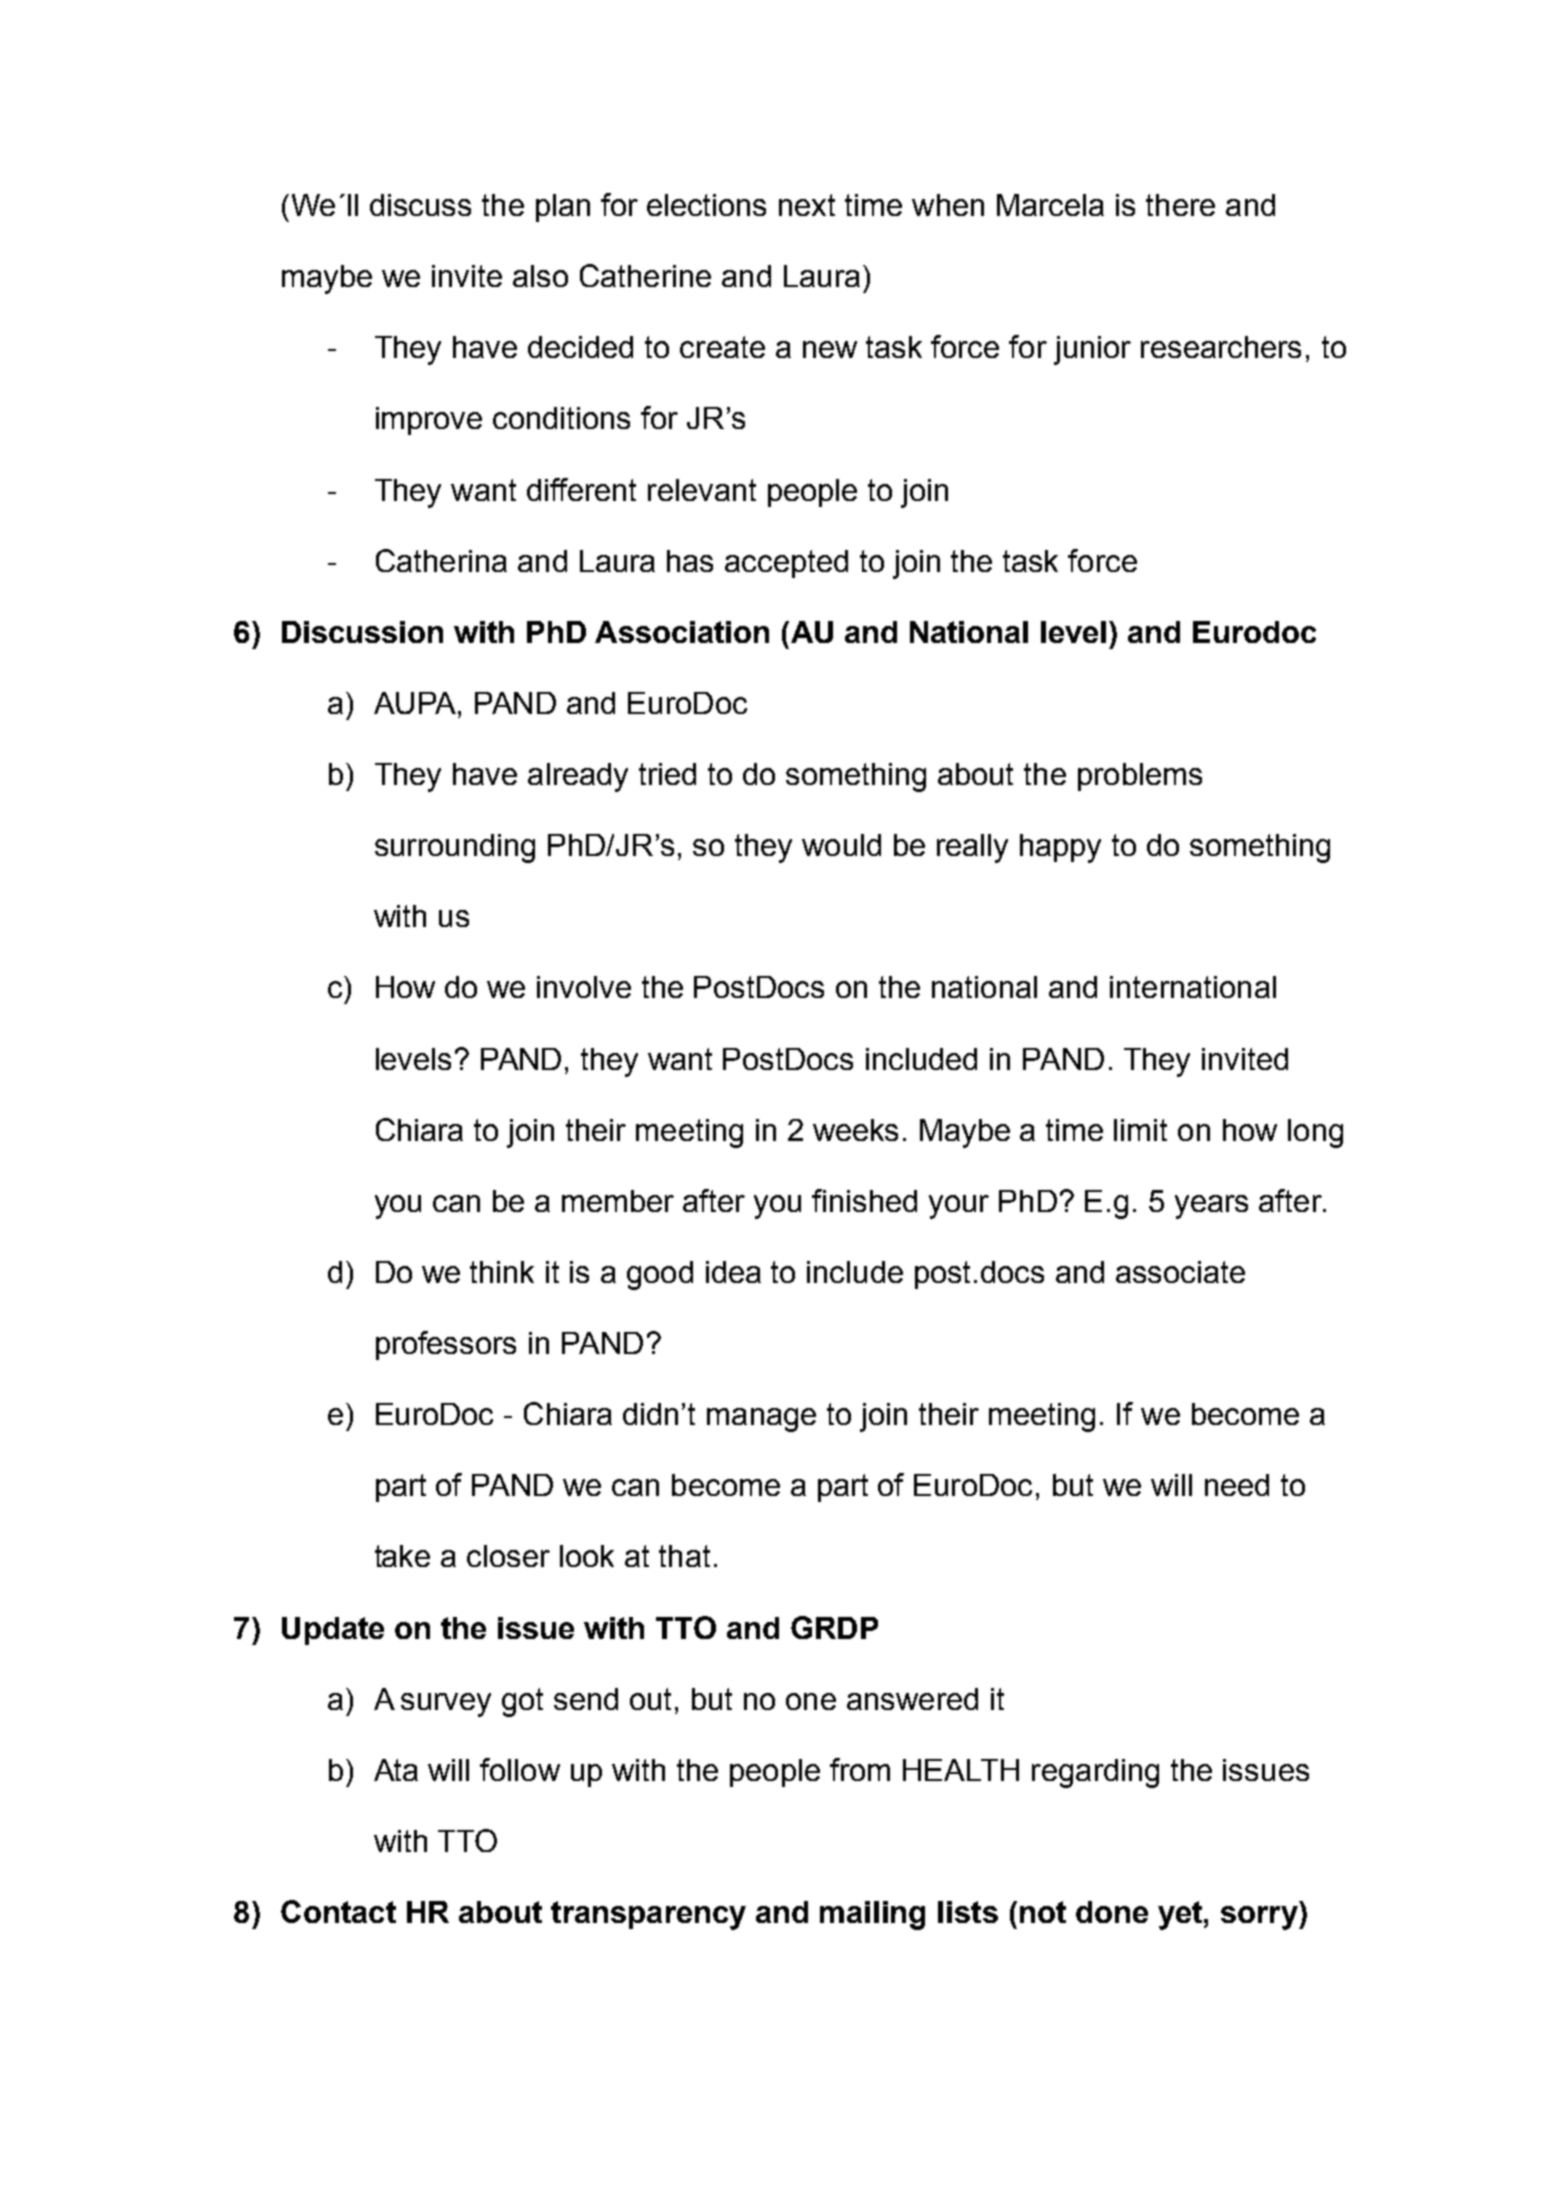 This document has width=1546, height=2185. I want to click on take, so click(402, 1556).
